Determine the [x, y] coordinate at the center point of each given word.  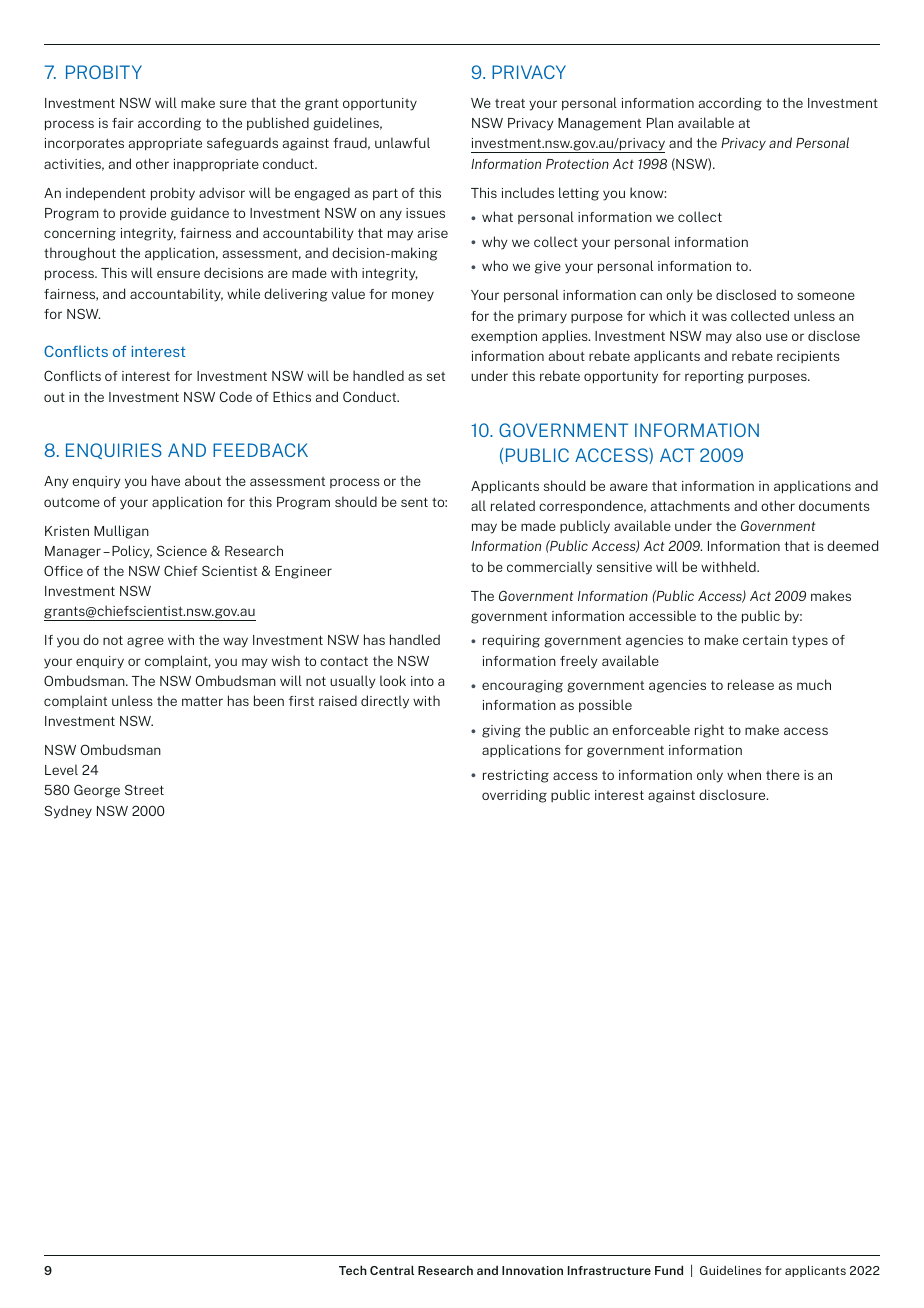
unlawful [402, 142]
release [751, 684]
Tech [353, 1270]
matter [202, 701]
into [422, 681]
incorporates [84, 144]
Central [392, 1270]
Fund [669, 1270]
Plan [660, 122]
